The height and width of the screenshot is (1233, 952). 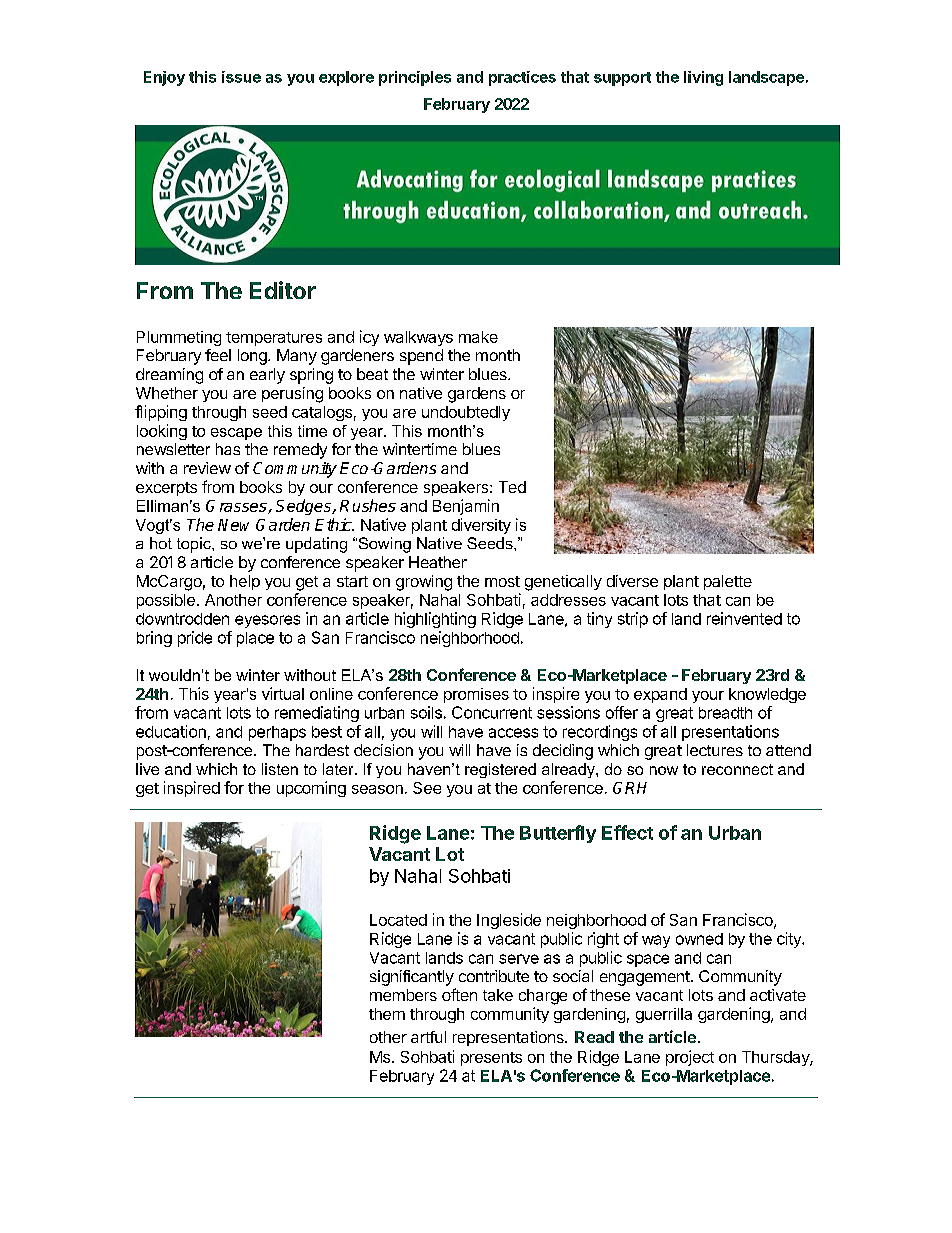 What do you see at coordinates (703, 78) in the screenshot?
I see `living` at bounding box center [703, 78].
